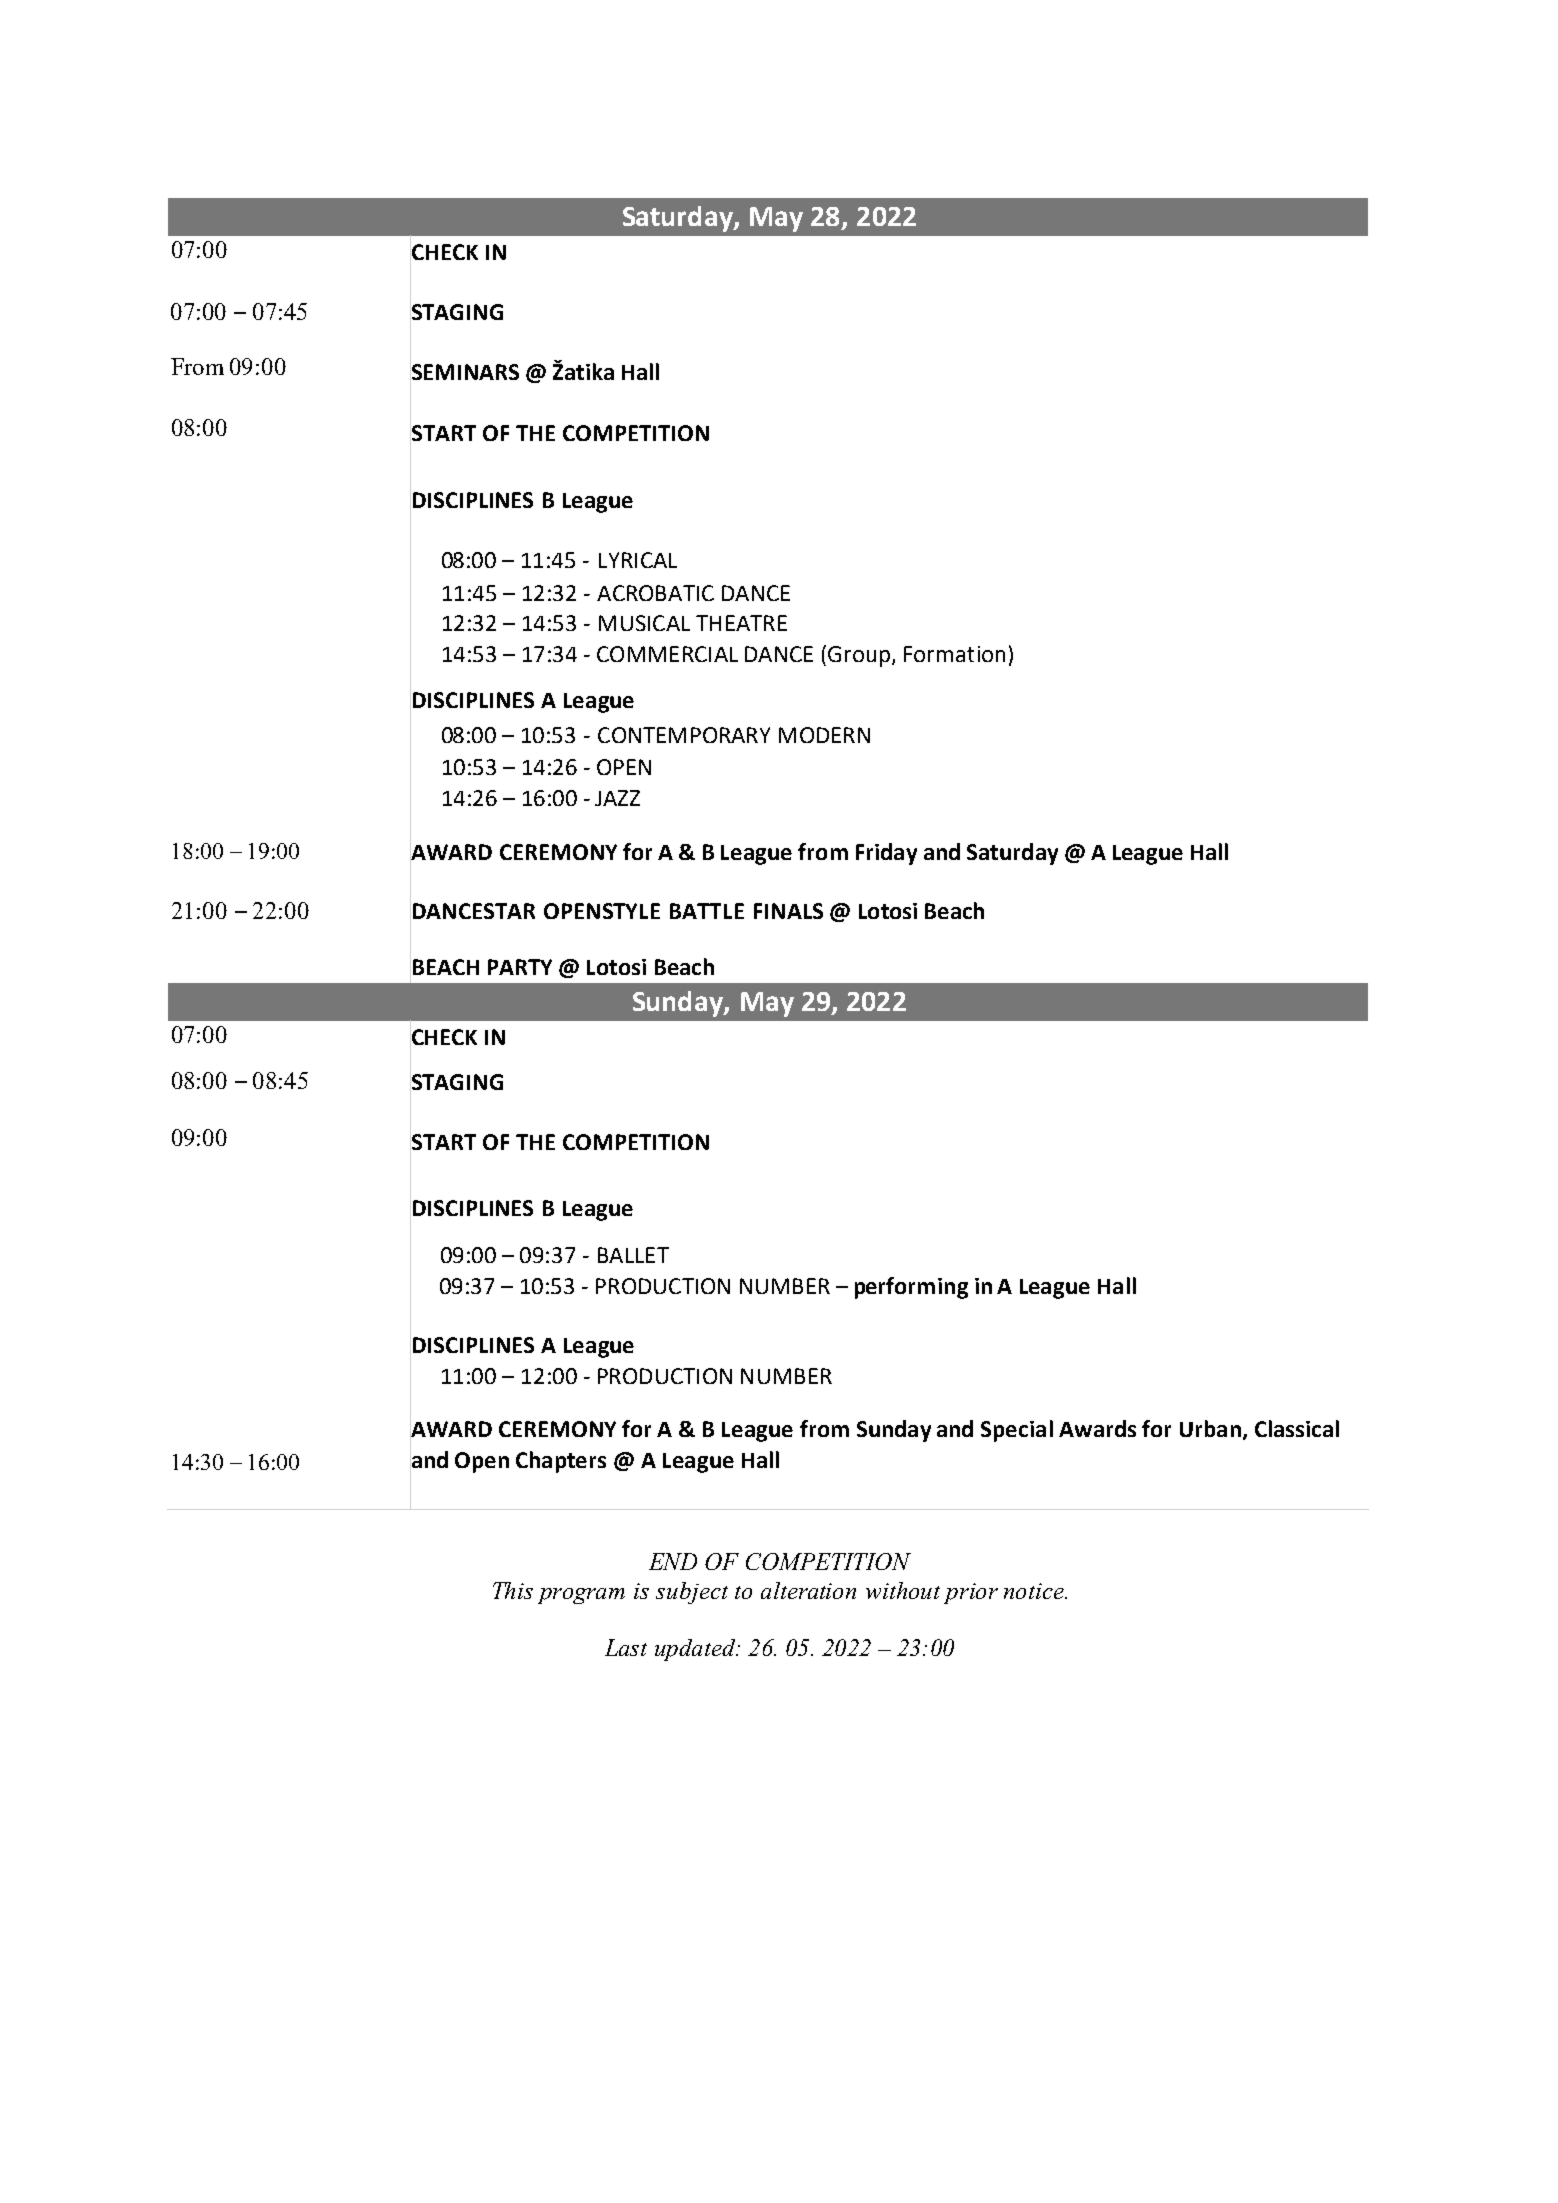 The width and height of the screenshot is (1558, 2203). Describe the element at coordinates (886, 854) in the screenshot. I see `Friday` at that location.
